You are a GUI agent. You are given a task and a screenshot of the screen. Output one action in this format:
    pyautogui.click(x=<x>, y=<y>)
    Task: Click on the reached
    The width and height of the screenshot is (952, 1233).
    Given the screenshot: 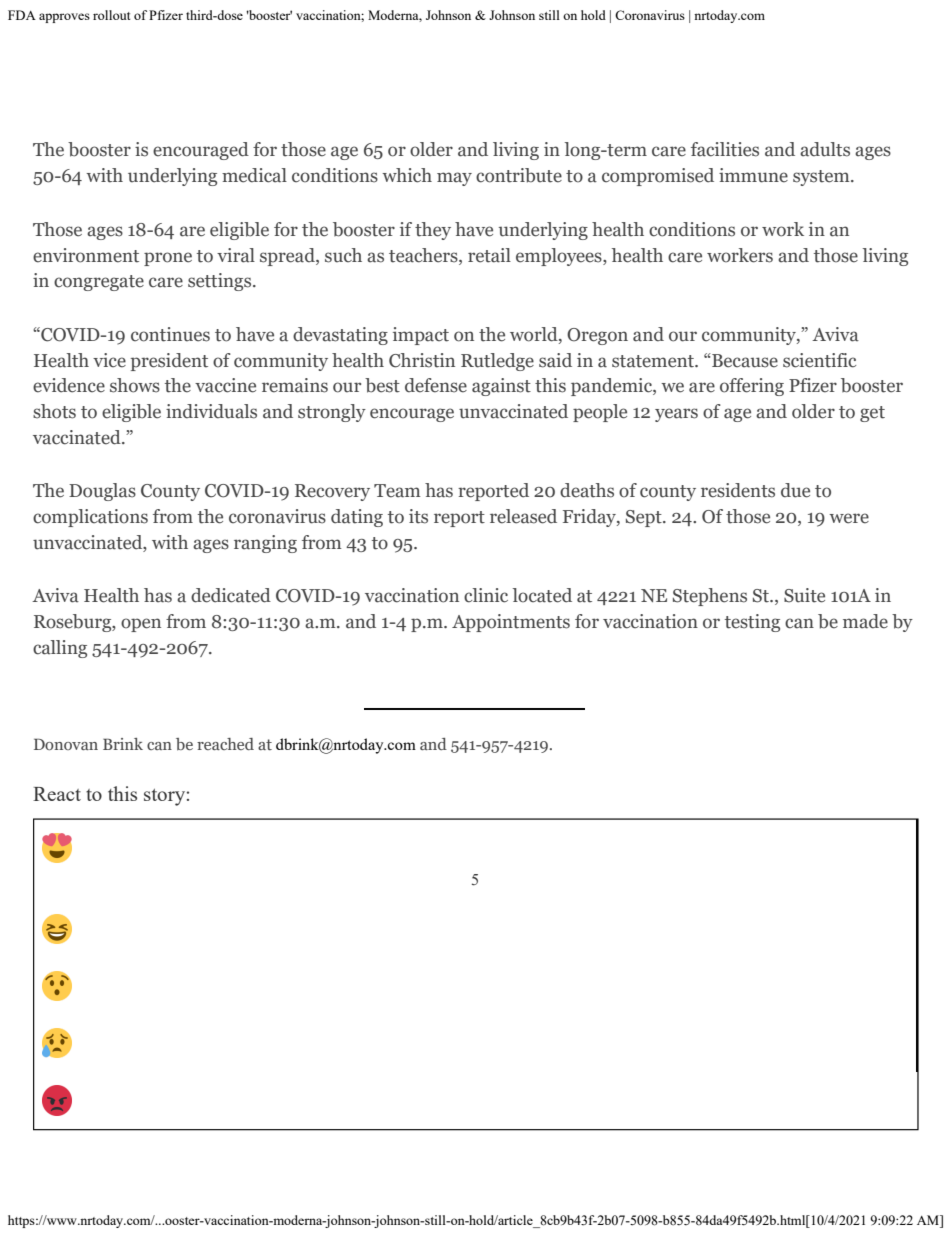 What is the action you would take?
    pyautogui.click(x=225, y=744)
